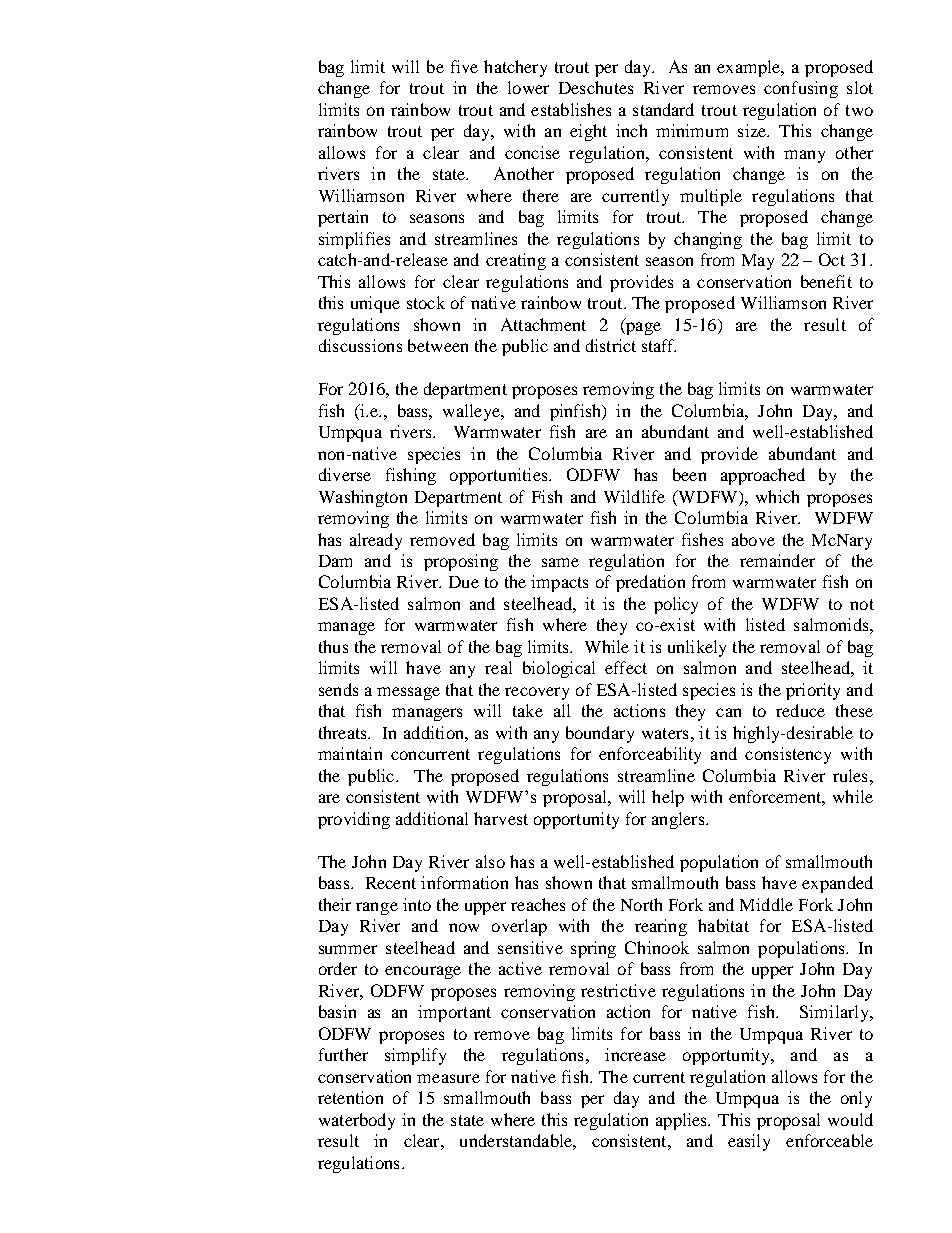 This screenshot has width=952, height=1233. What do you see at coordinates (377, 908) in the screenshot?
I see `range` at bounding box center [377, 908].
